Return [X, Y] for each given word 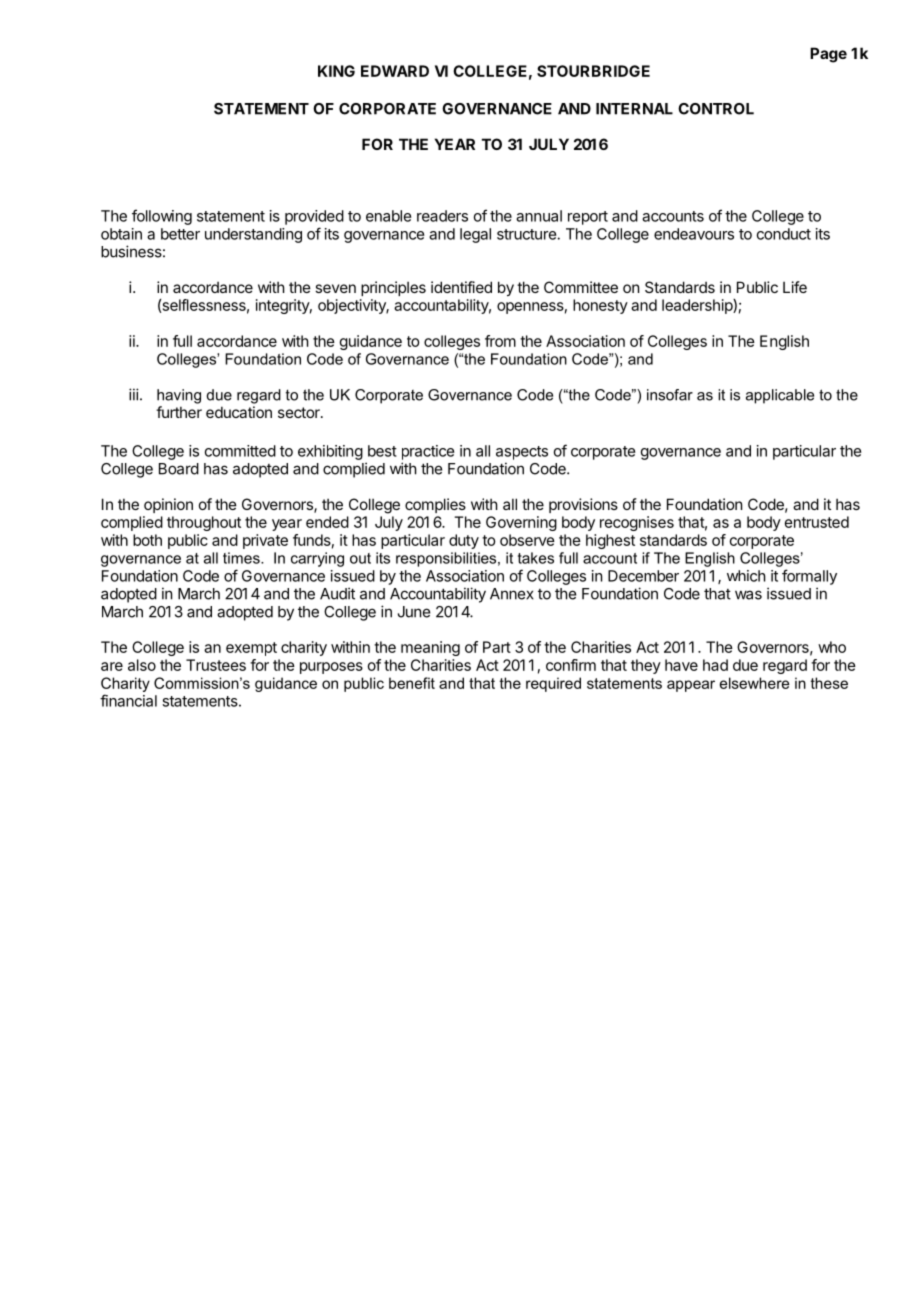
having [179, 396]
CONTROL [716, 109]
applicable [780, 396]
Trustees [216, 665]
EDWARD [395, 71]
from [500, 341]
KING [336, 71]
